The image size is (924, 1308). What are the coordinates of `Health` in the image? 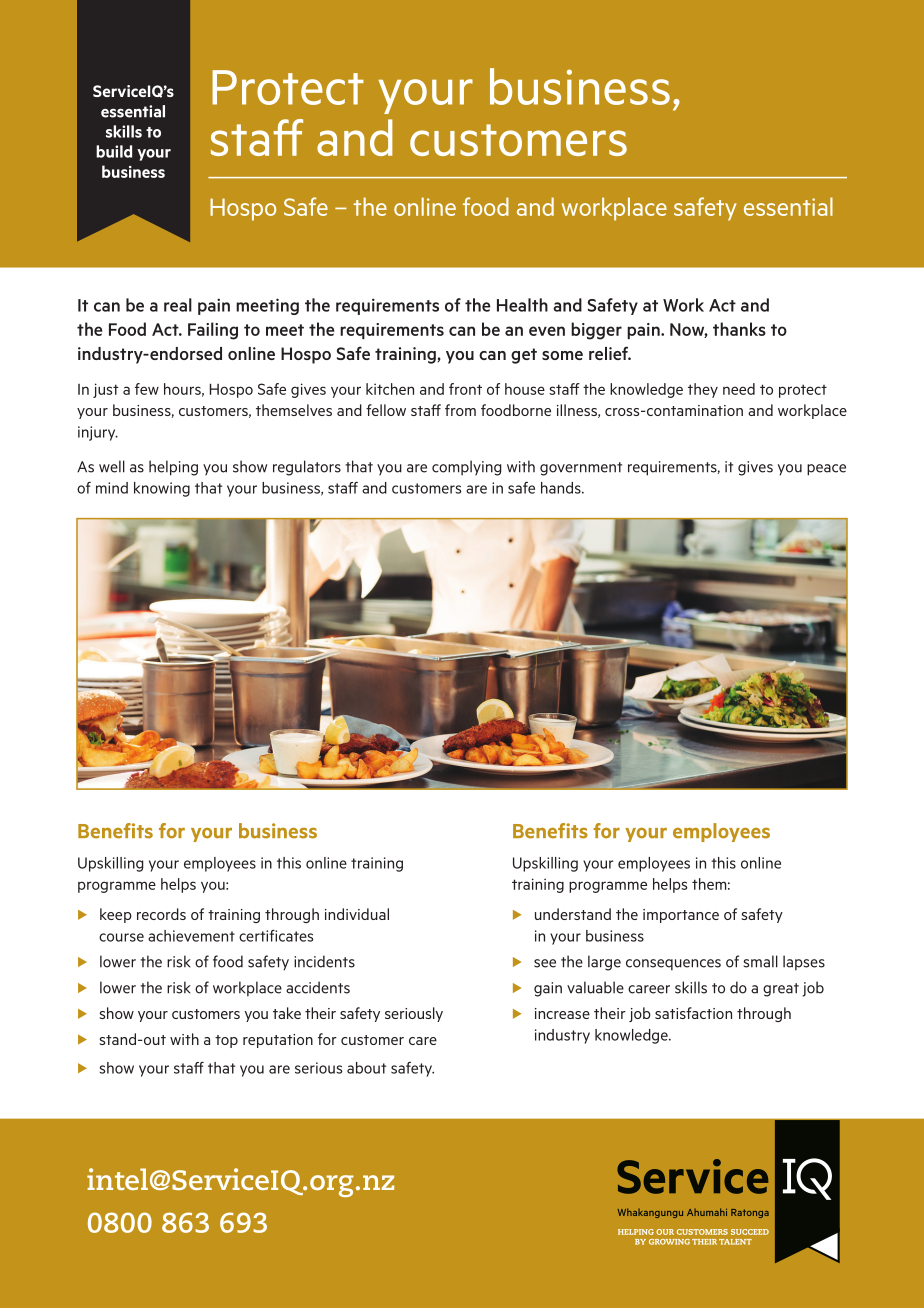 It's located at (522, 305).
